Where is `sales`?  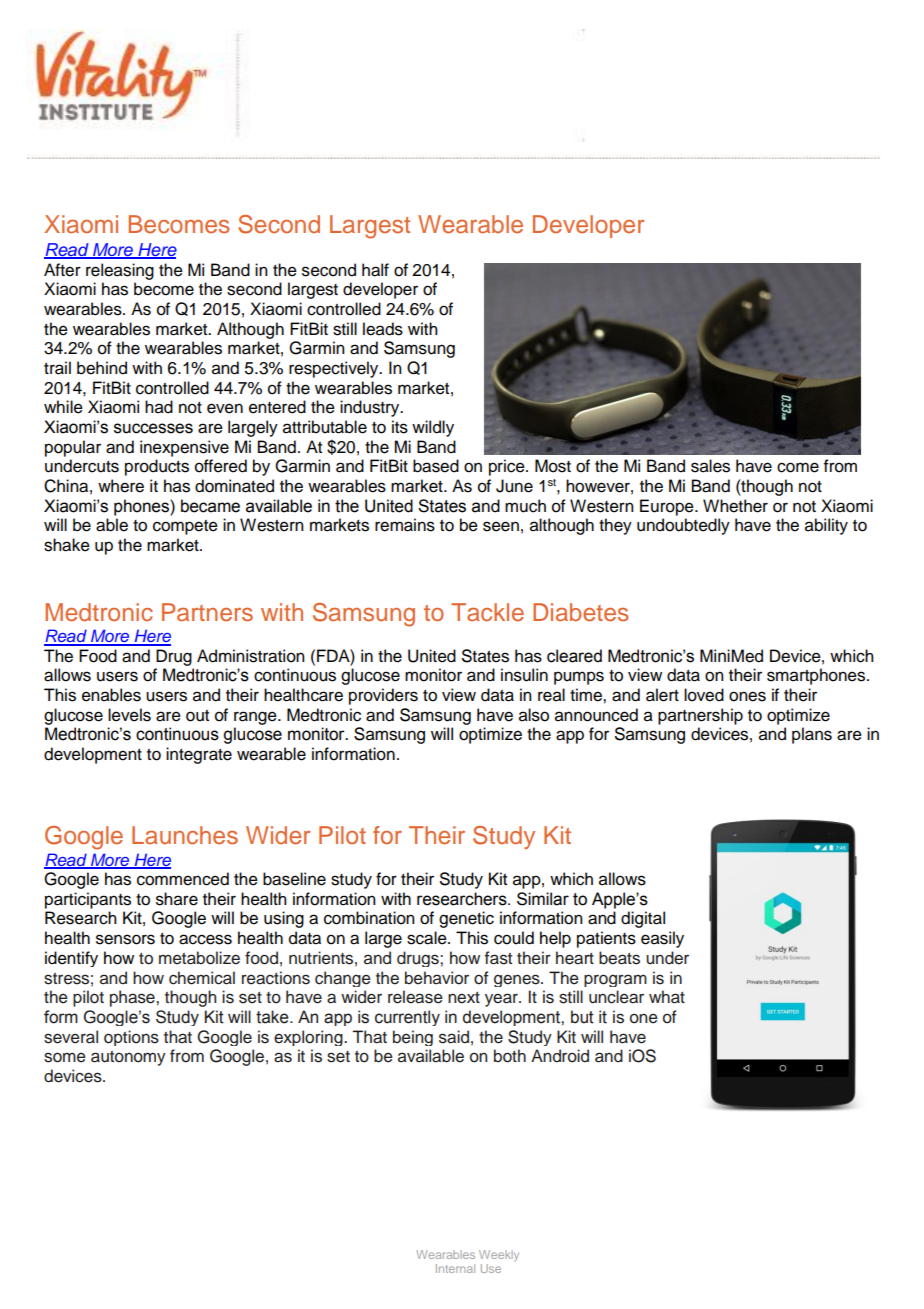
sales is located at coordinates (710, 466).
